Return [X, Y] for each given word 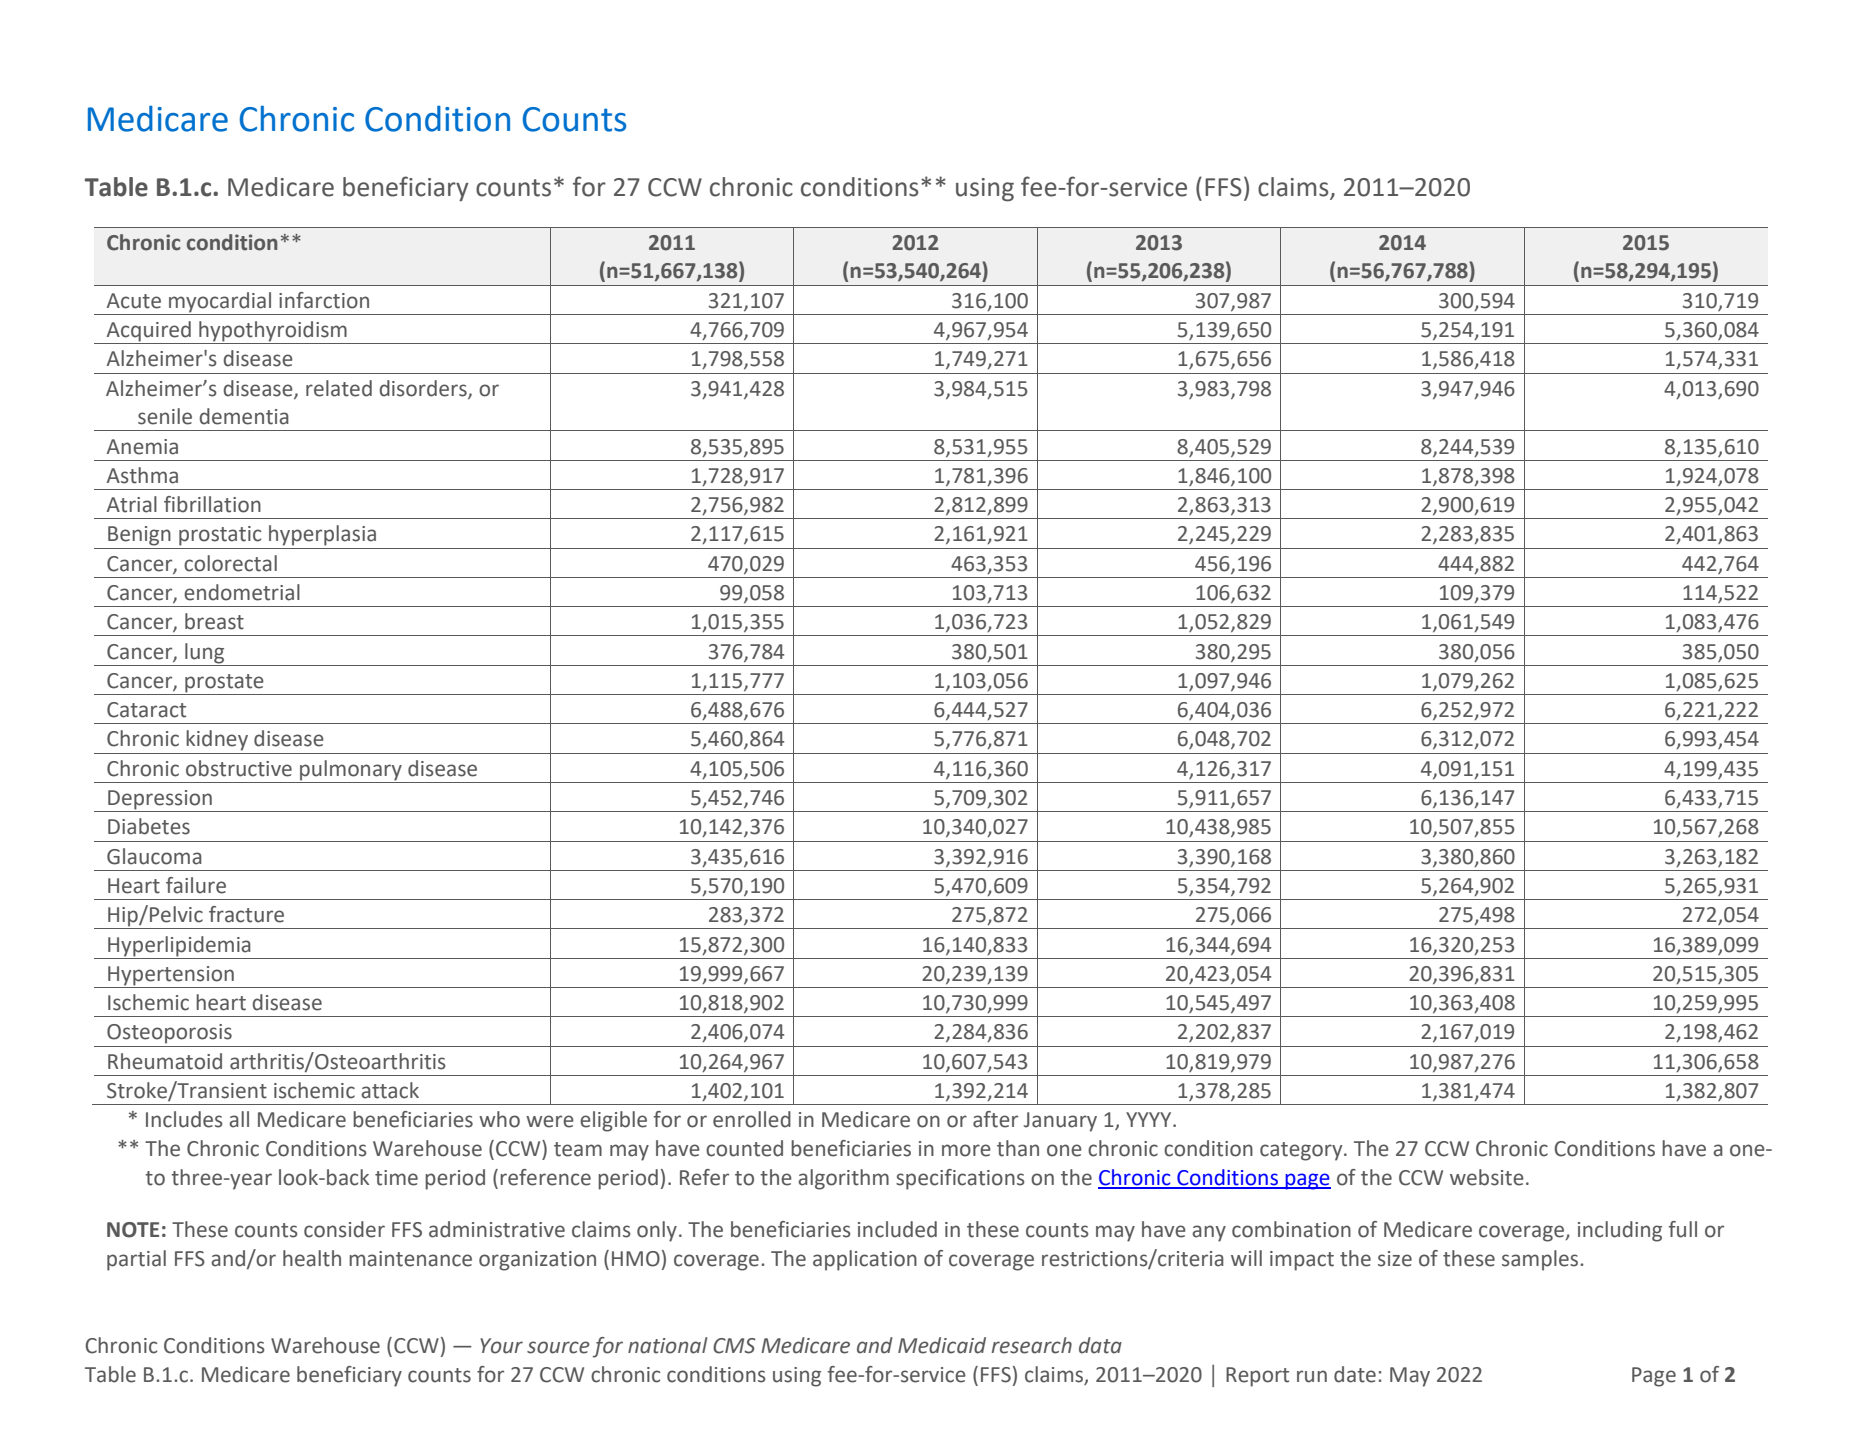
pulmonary [351, 770]
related [339, 388]
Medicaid [942, 1345]
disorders [424, 389]
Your [501, 1346]
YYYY [1150, 1119]
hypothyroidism [273, 332]
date [1355, 1374]
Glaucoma [154, 856]
